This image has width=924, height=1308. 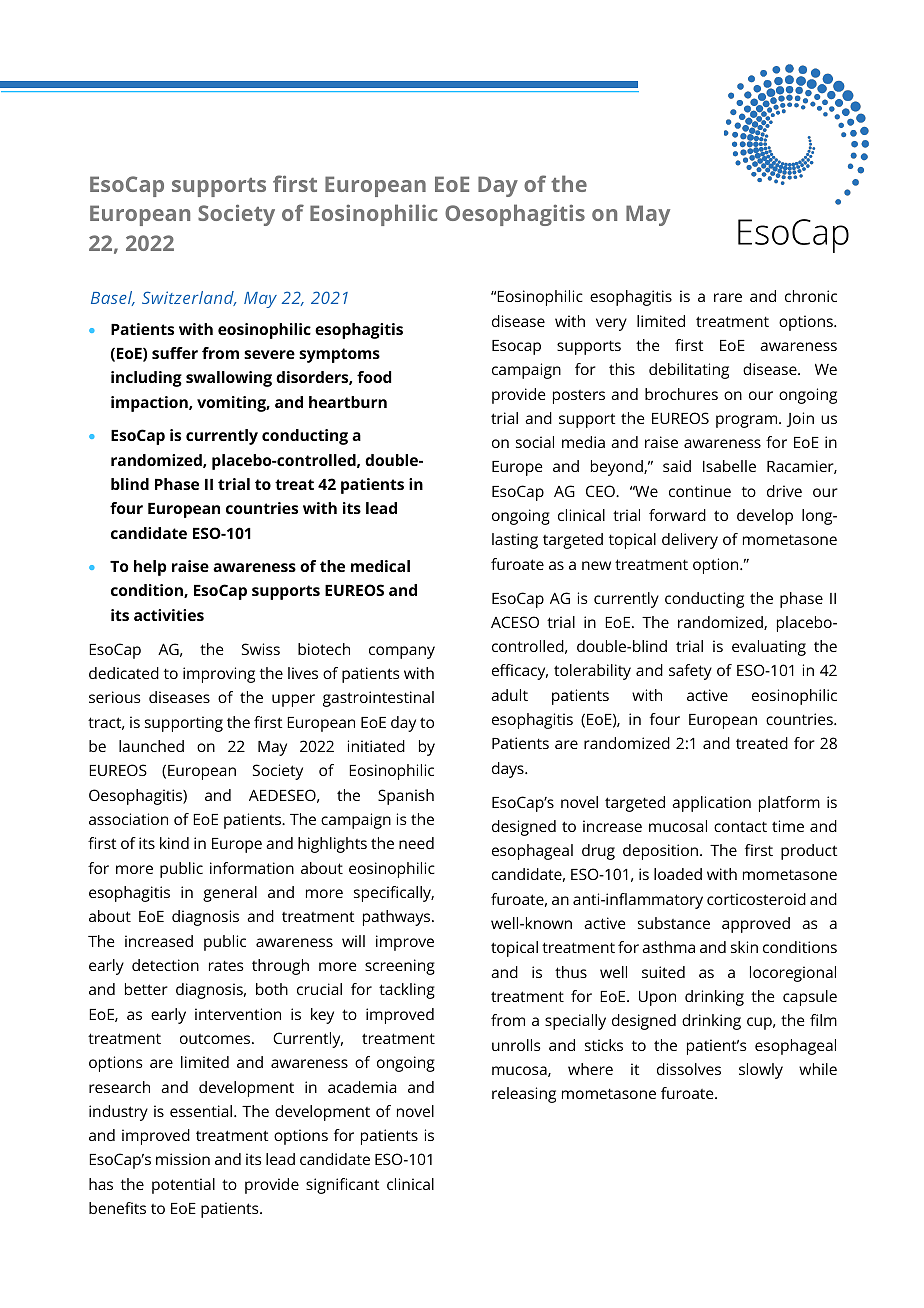 What do you see at coordinates (342, 1186) in the image?
I see `significant` at bounding box center [342, 1186].
